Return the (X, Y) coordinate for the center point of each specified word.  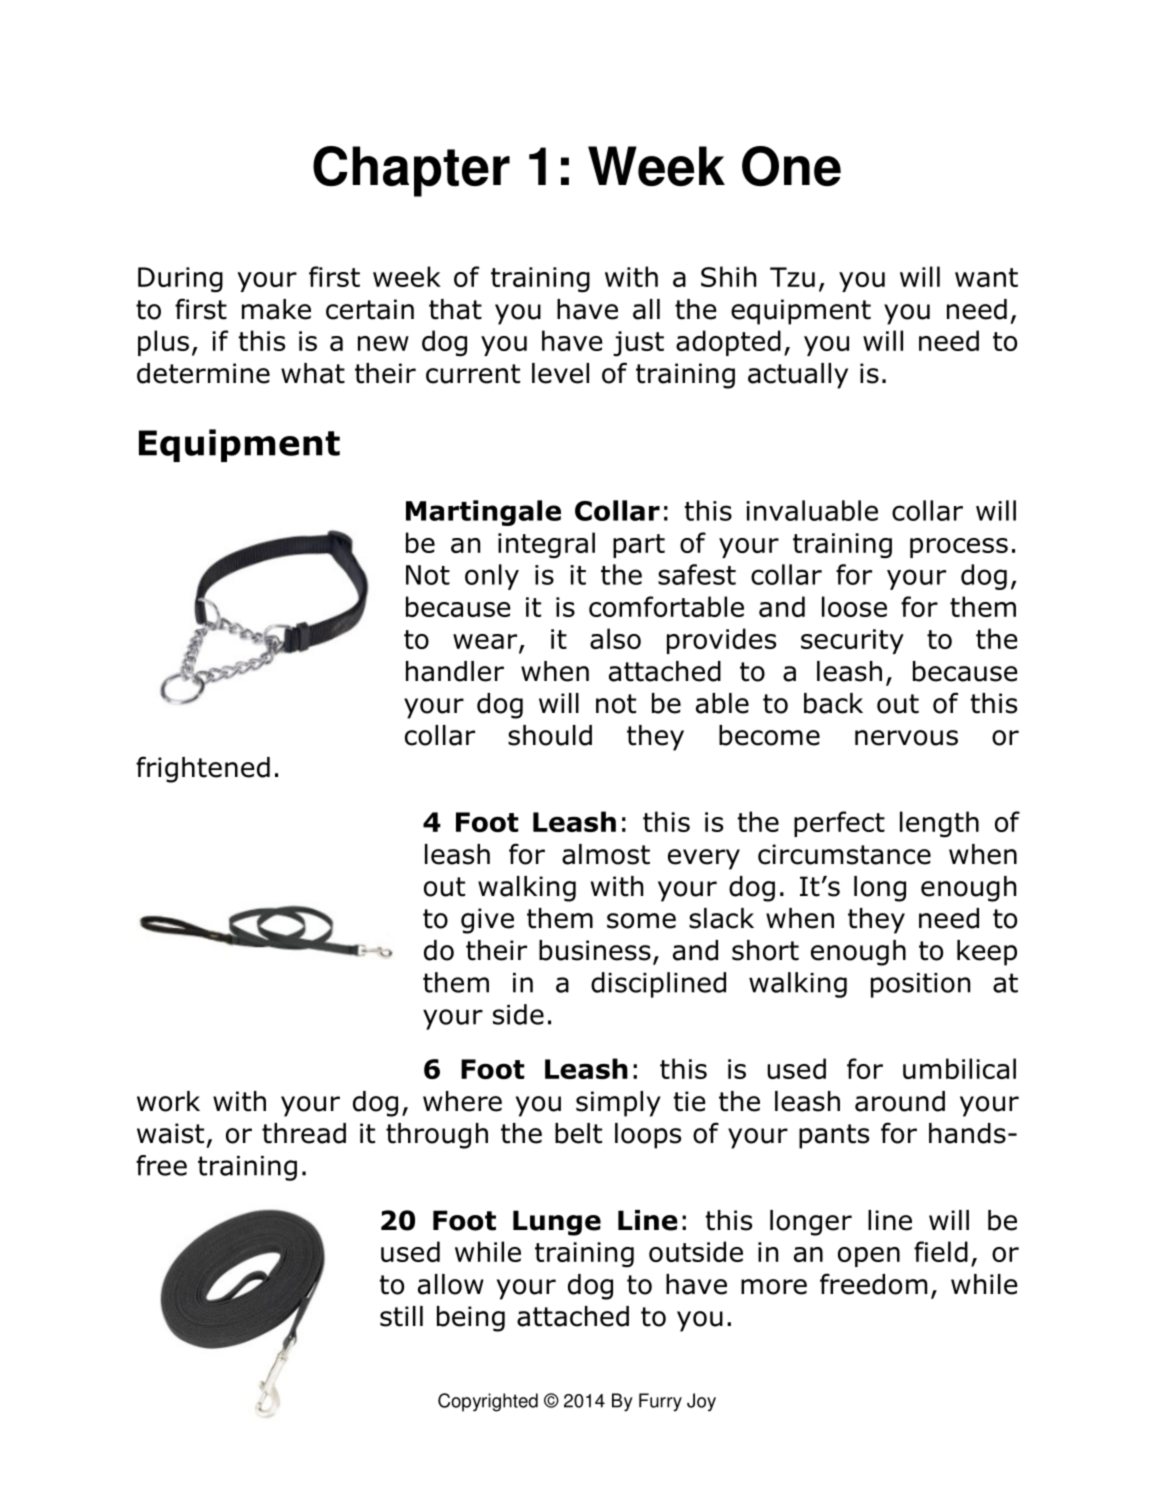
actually (798, 376)
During (180, 280)
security (852, 641)
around (900, 1101)
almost (606, 854)
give (487, 921)
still (401, 1316)
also (615, 638)
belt (578, 1133)
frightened (203, 769)
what (313, 373)
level (560, 373)
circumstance (844, 854)
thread (304, 1133)
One (791, 166)
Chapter (411, 171)
